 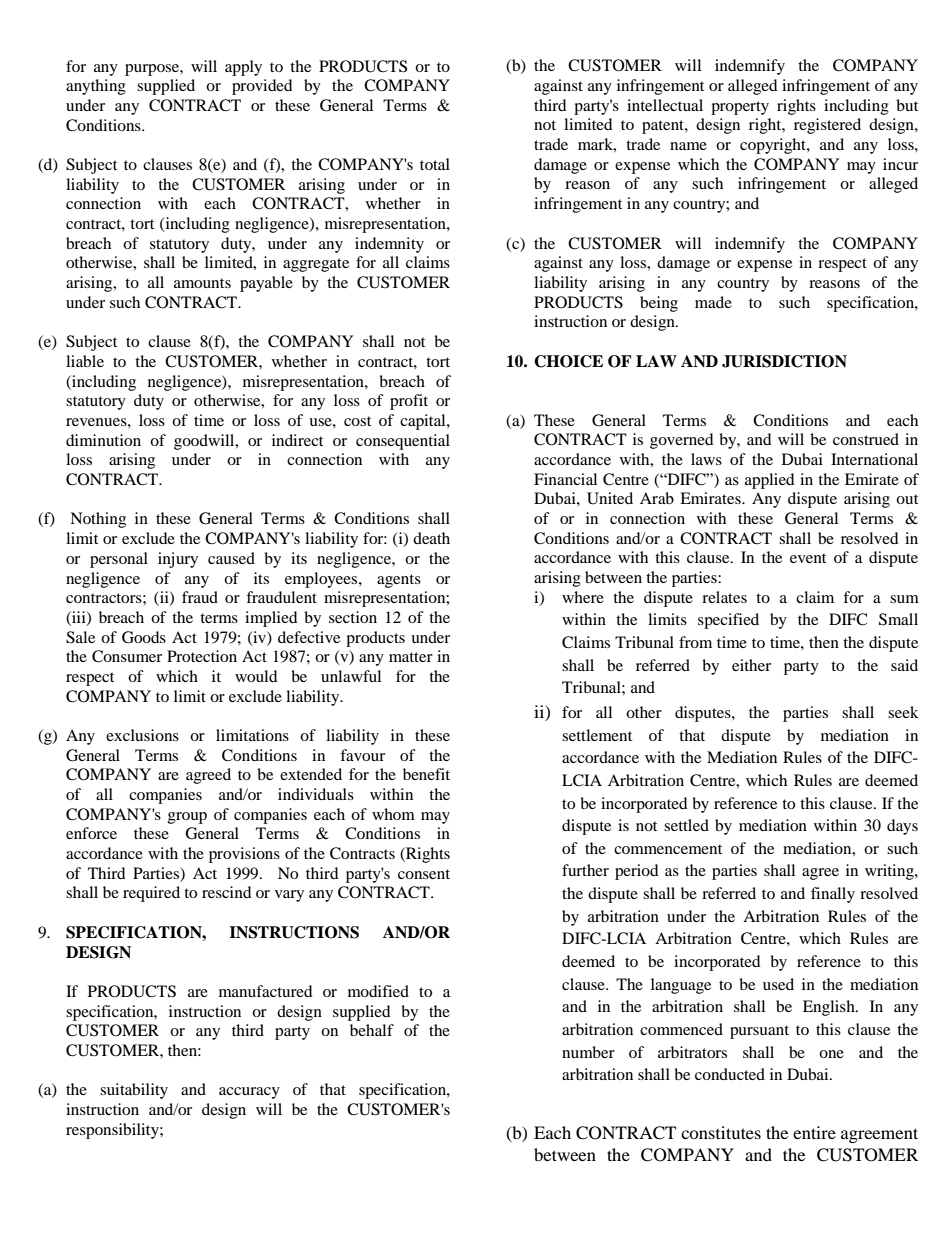 I want to click on suitability, so click(x=134, y=1091).
